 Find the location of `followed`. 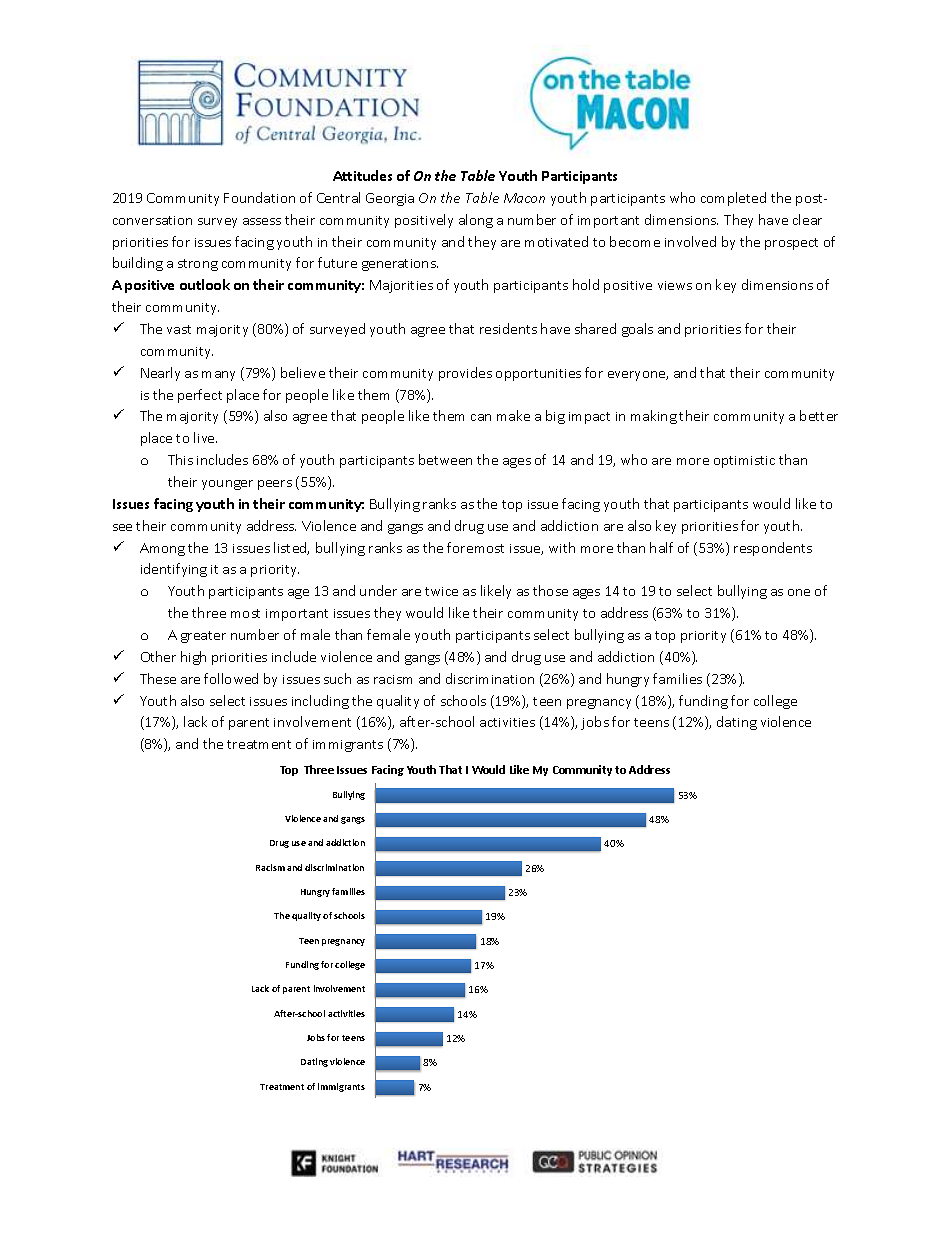

followed is located at coordinates (231, 678).
